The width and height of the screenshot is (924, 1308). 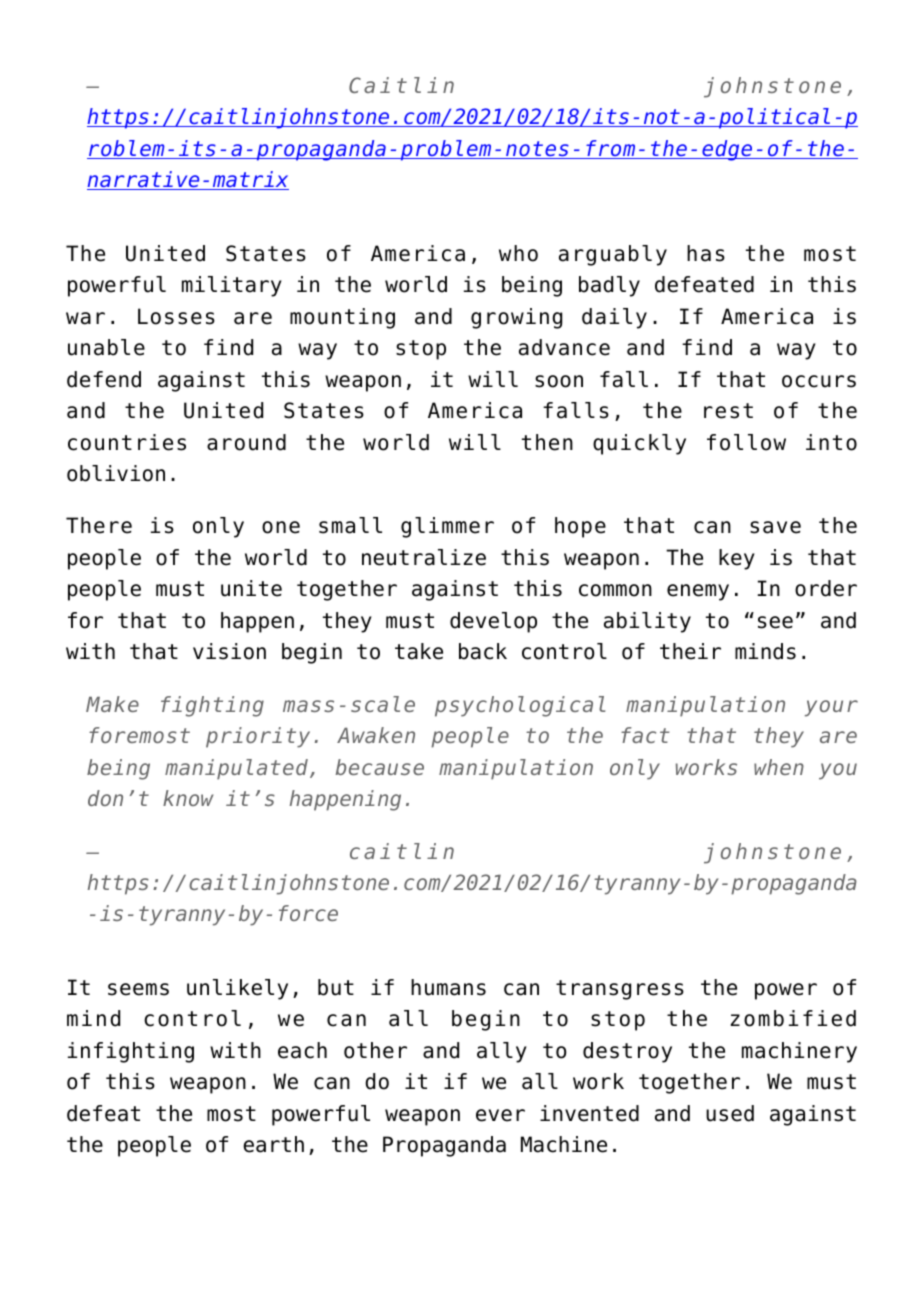 I want to click on Make, so click(x=112, y=704).
